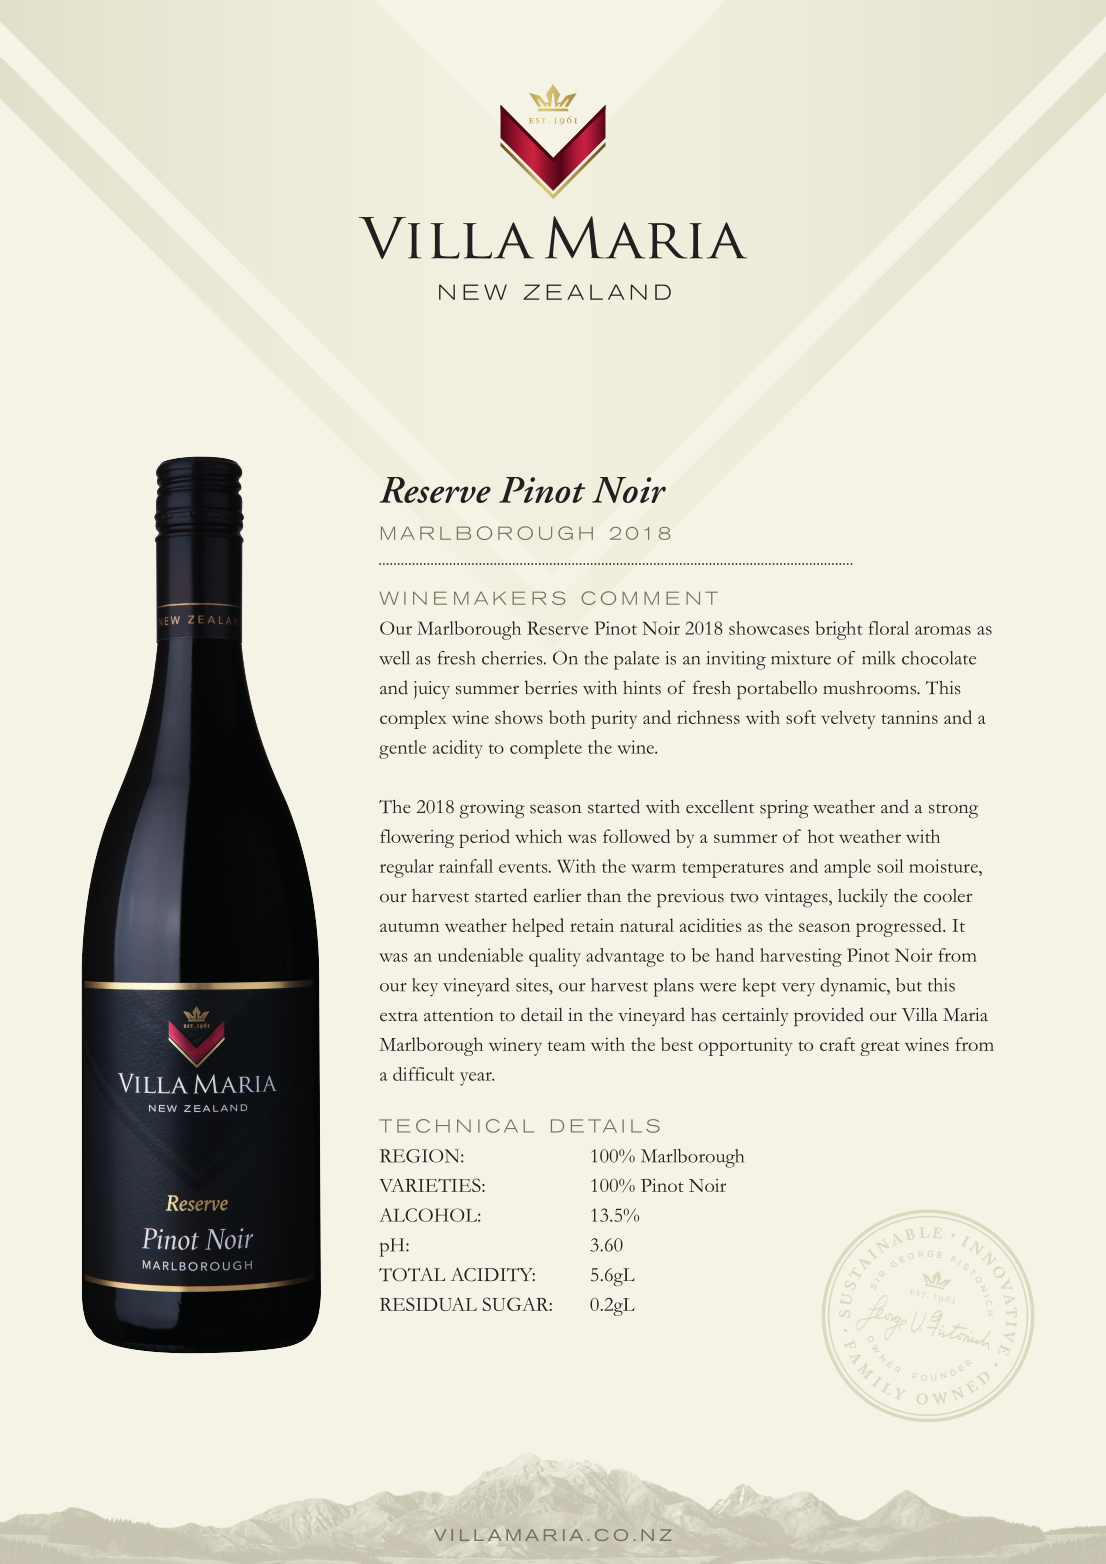  I want to click on great, so click(880, 1048).
